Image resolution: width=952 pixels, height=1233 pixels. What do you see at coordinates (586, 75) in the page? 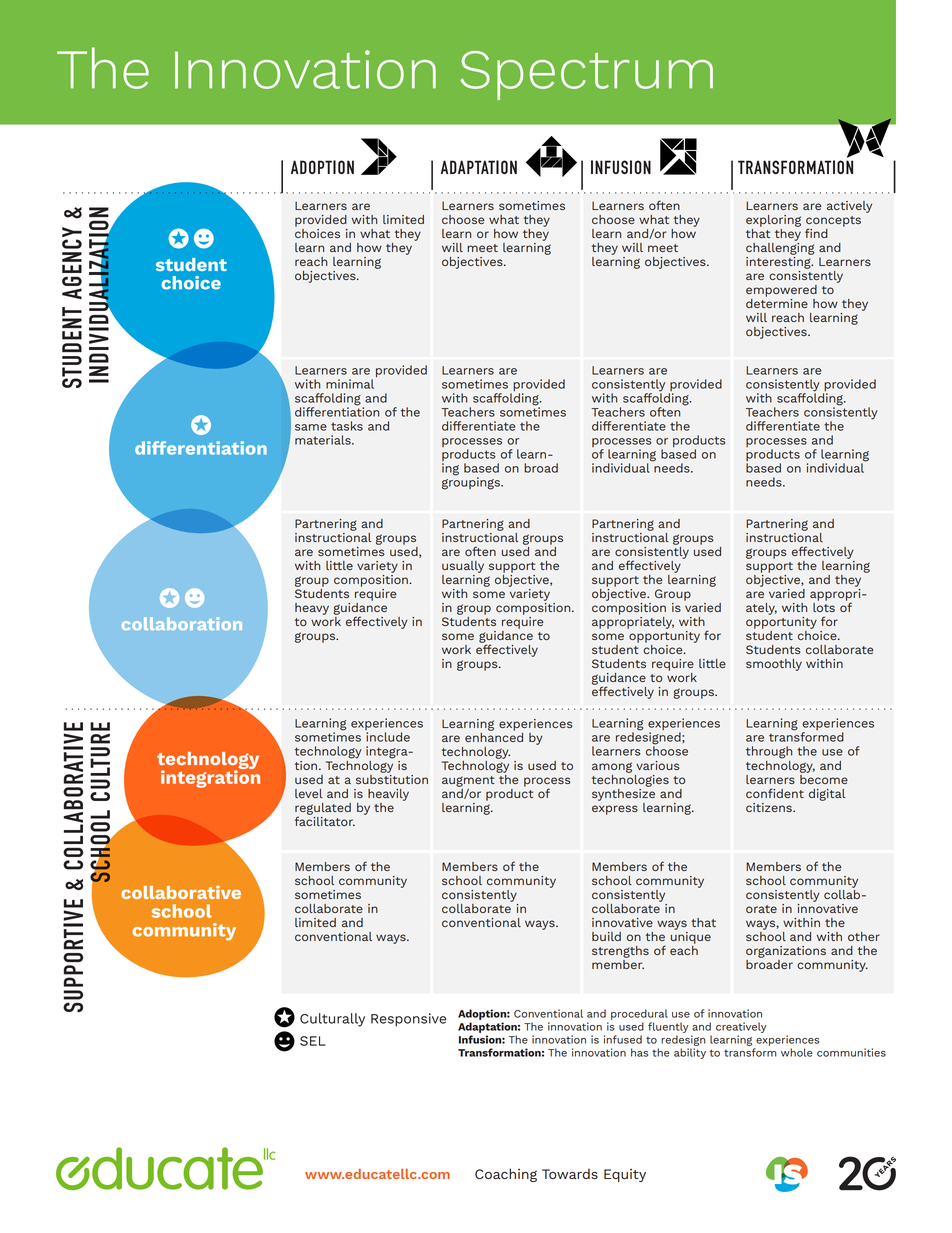
I see `Spectrum` at bounding box center [586, 75].
